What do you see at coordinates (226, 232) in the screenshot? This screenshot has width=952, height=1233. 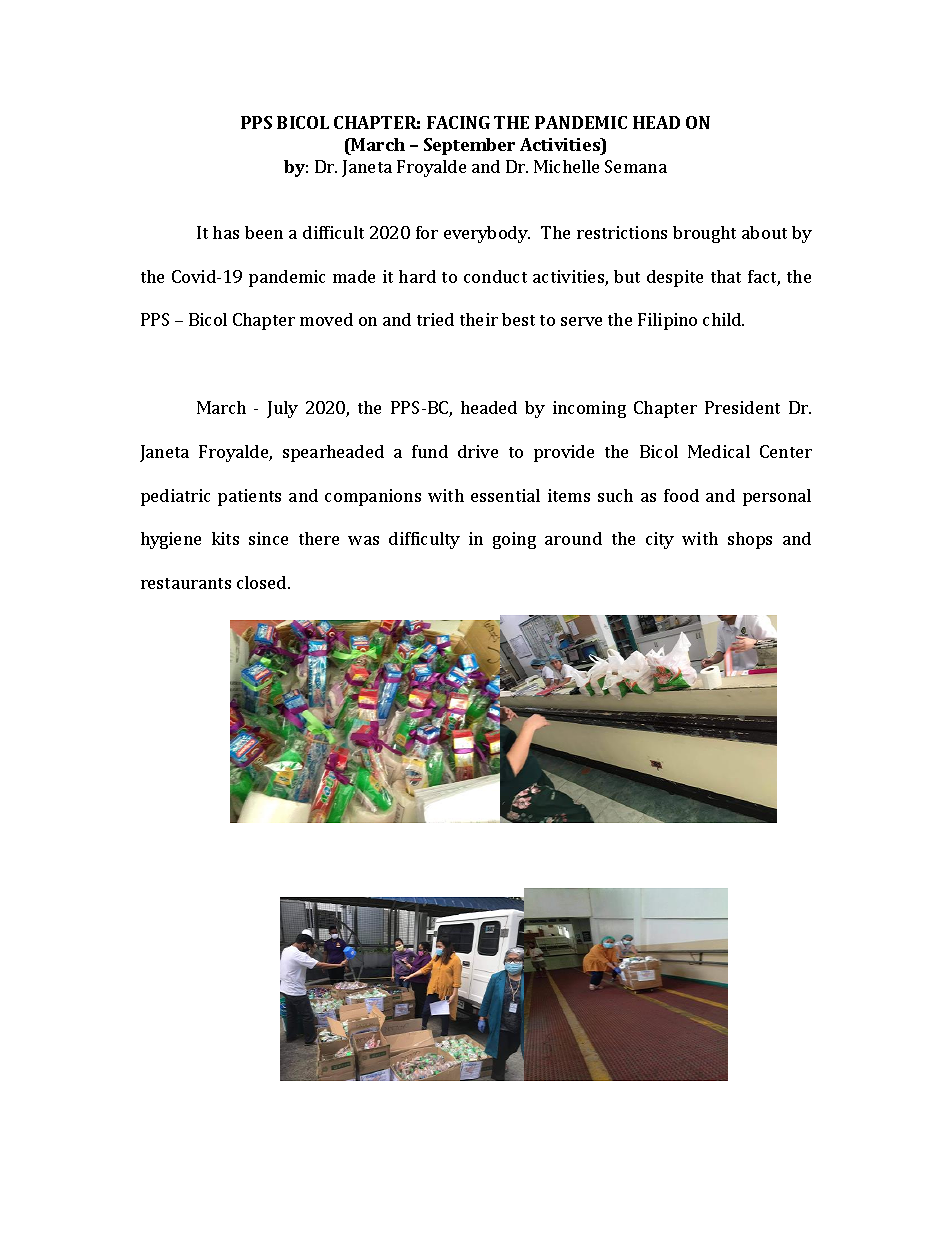 I see `has` at bounding box center [226, 232].
